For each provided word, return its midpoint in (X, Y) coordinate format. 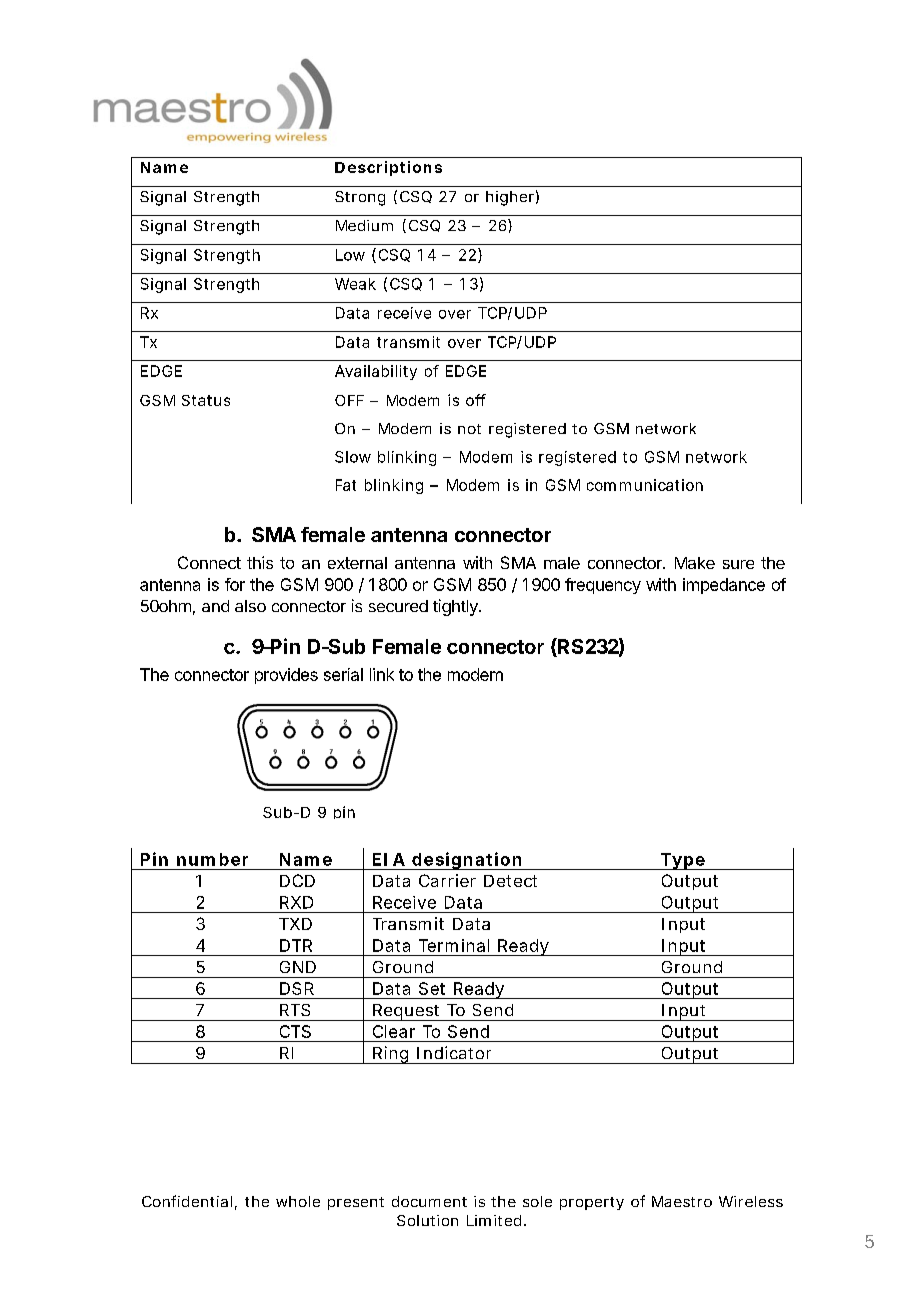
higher (510, 198)
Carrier (447, 880)
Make (695, 563)
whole (298, 1201)
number (212, 859)
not (469, 429)
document (429, 1201)
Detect (510, 881)
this (260, 562)
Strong (360, 198)
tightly (456, 607)
